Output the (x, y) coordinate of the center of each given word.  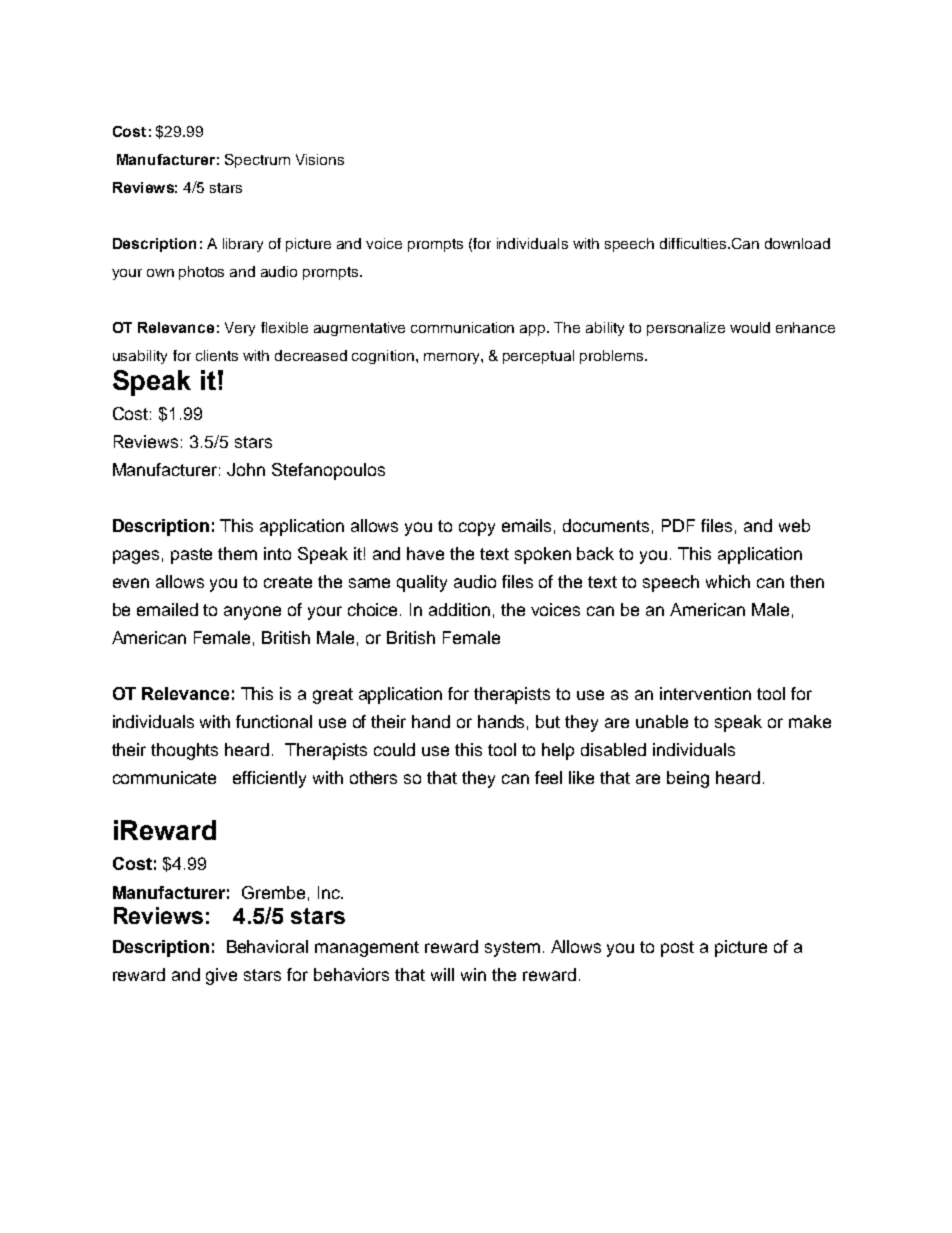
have (425, 553)
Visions (320, 159)
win (473, 974)
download (797, 243)
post (677, 949)
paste (191, 556)
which (728, 581)
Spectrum (257, 161)
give (221, 976)
